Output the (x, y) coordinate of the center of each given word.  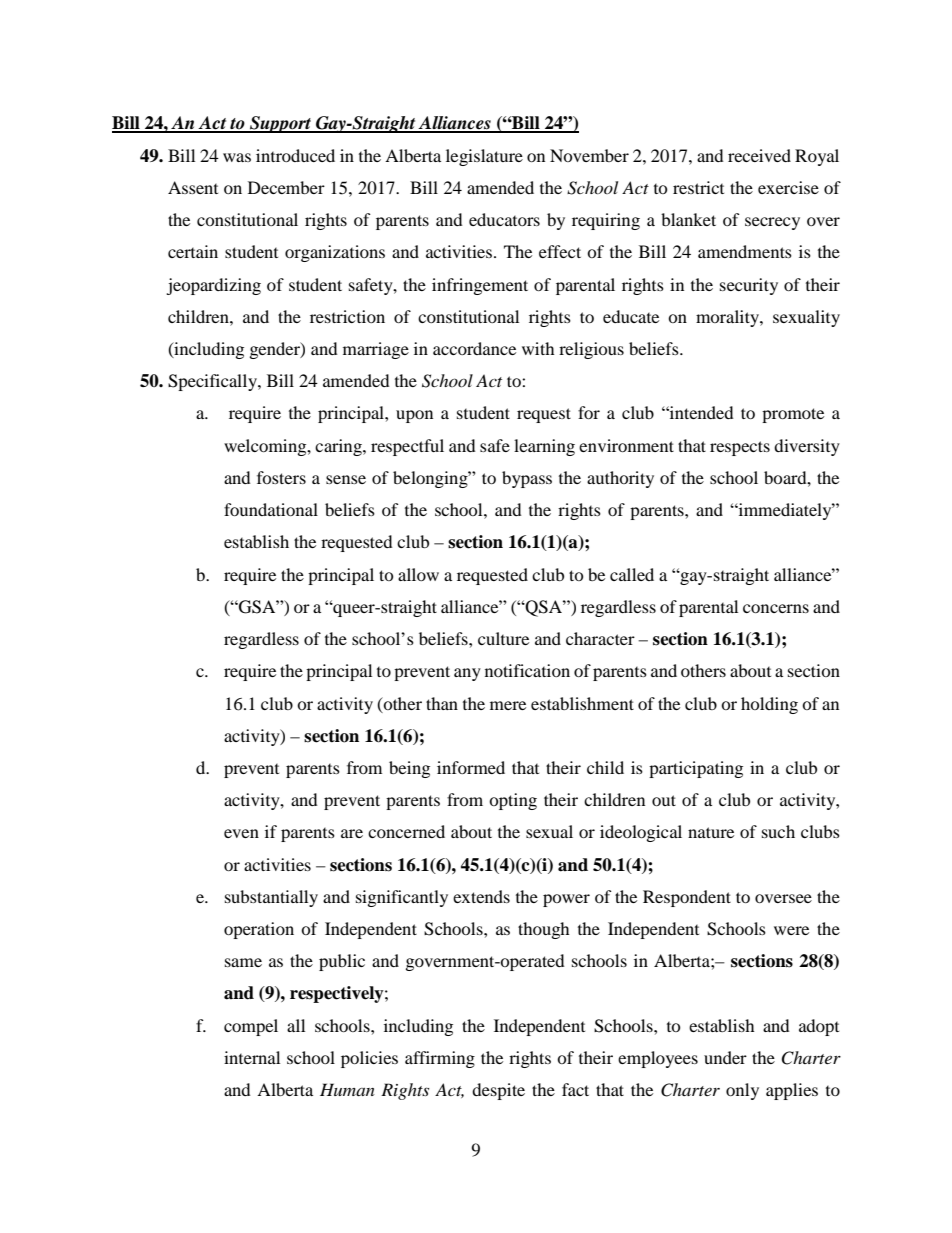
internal (252, 1057)
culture (503, 638)
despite (498, 1091)
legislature (484, 157)
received (759, 155)
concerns (776, 608)
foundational (271, 509)
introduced (295, 155)
